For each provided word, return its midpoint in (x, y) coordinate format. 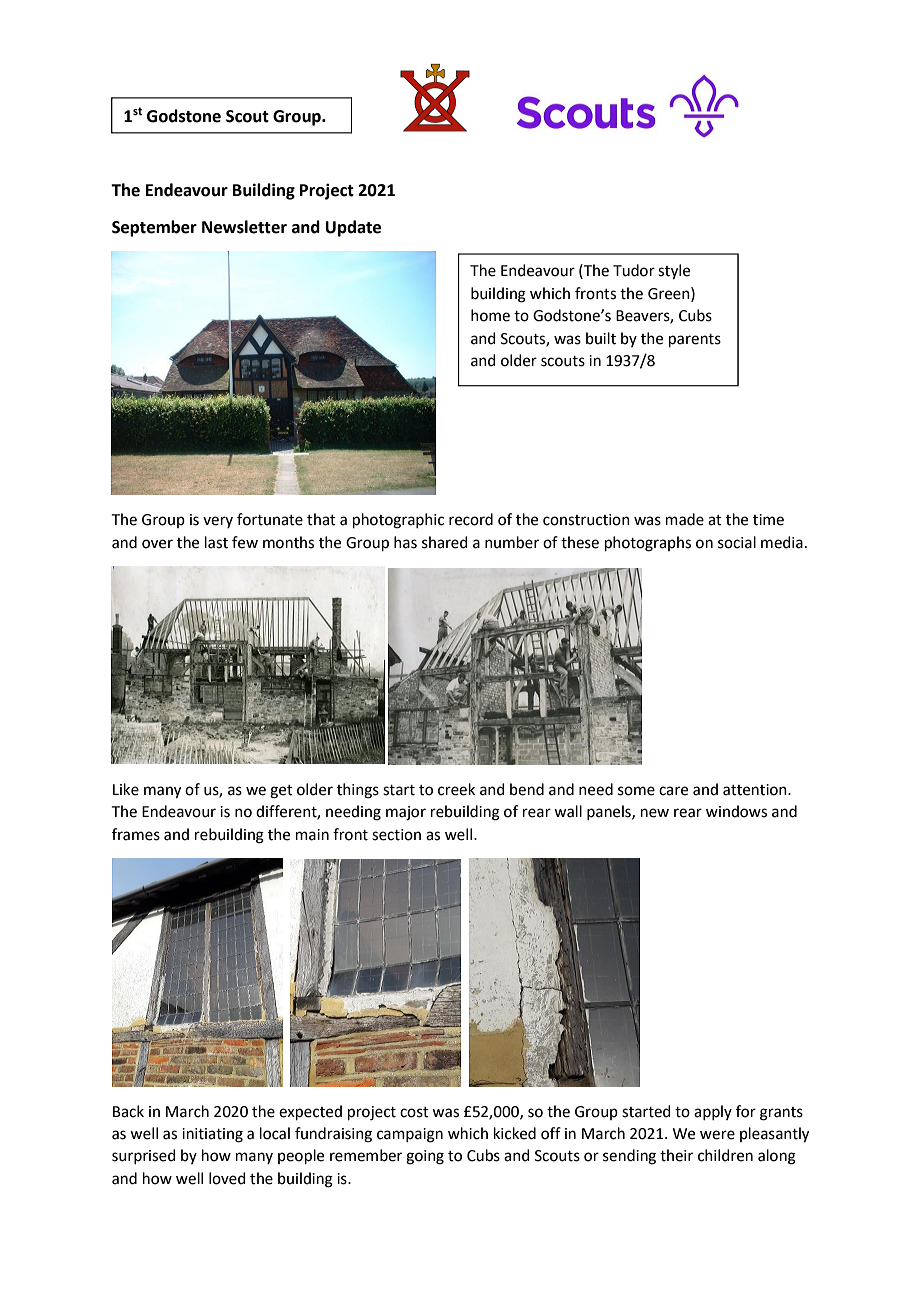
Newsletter (244, 227)
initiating (212, 1135)
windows (736, 811)
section (396, 835)
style (674, 272)
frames (136, 834)
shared (445, 542)
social (737, 542)
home (490, 315)
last (216, 542)
